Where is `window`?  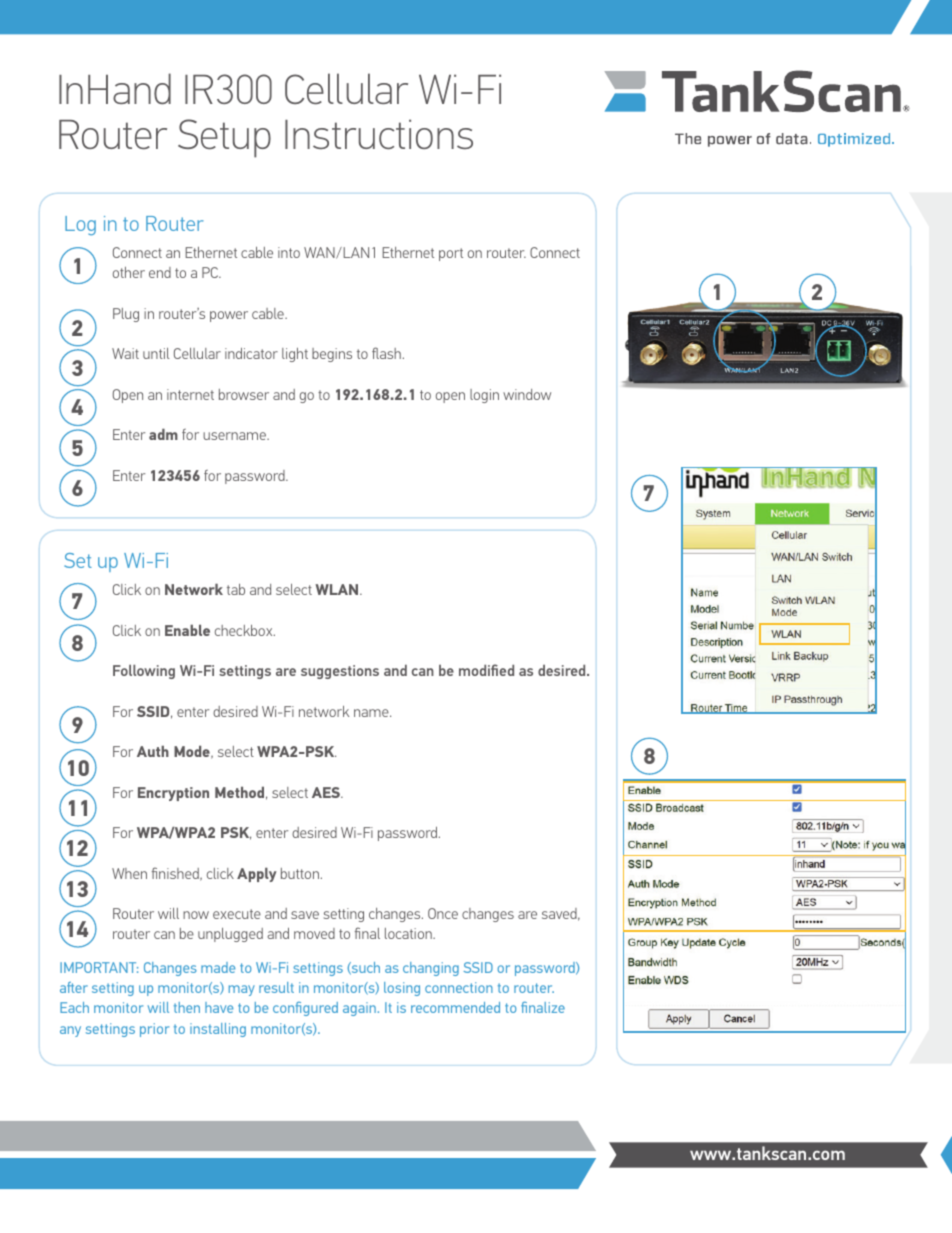
window is located at coordinates (527, 394).
